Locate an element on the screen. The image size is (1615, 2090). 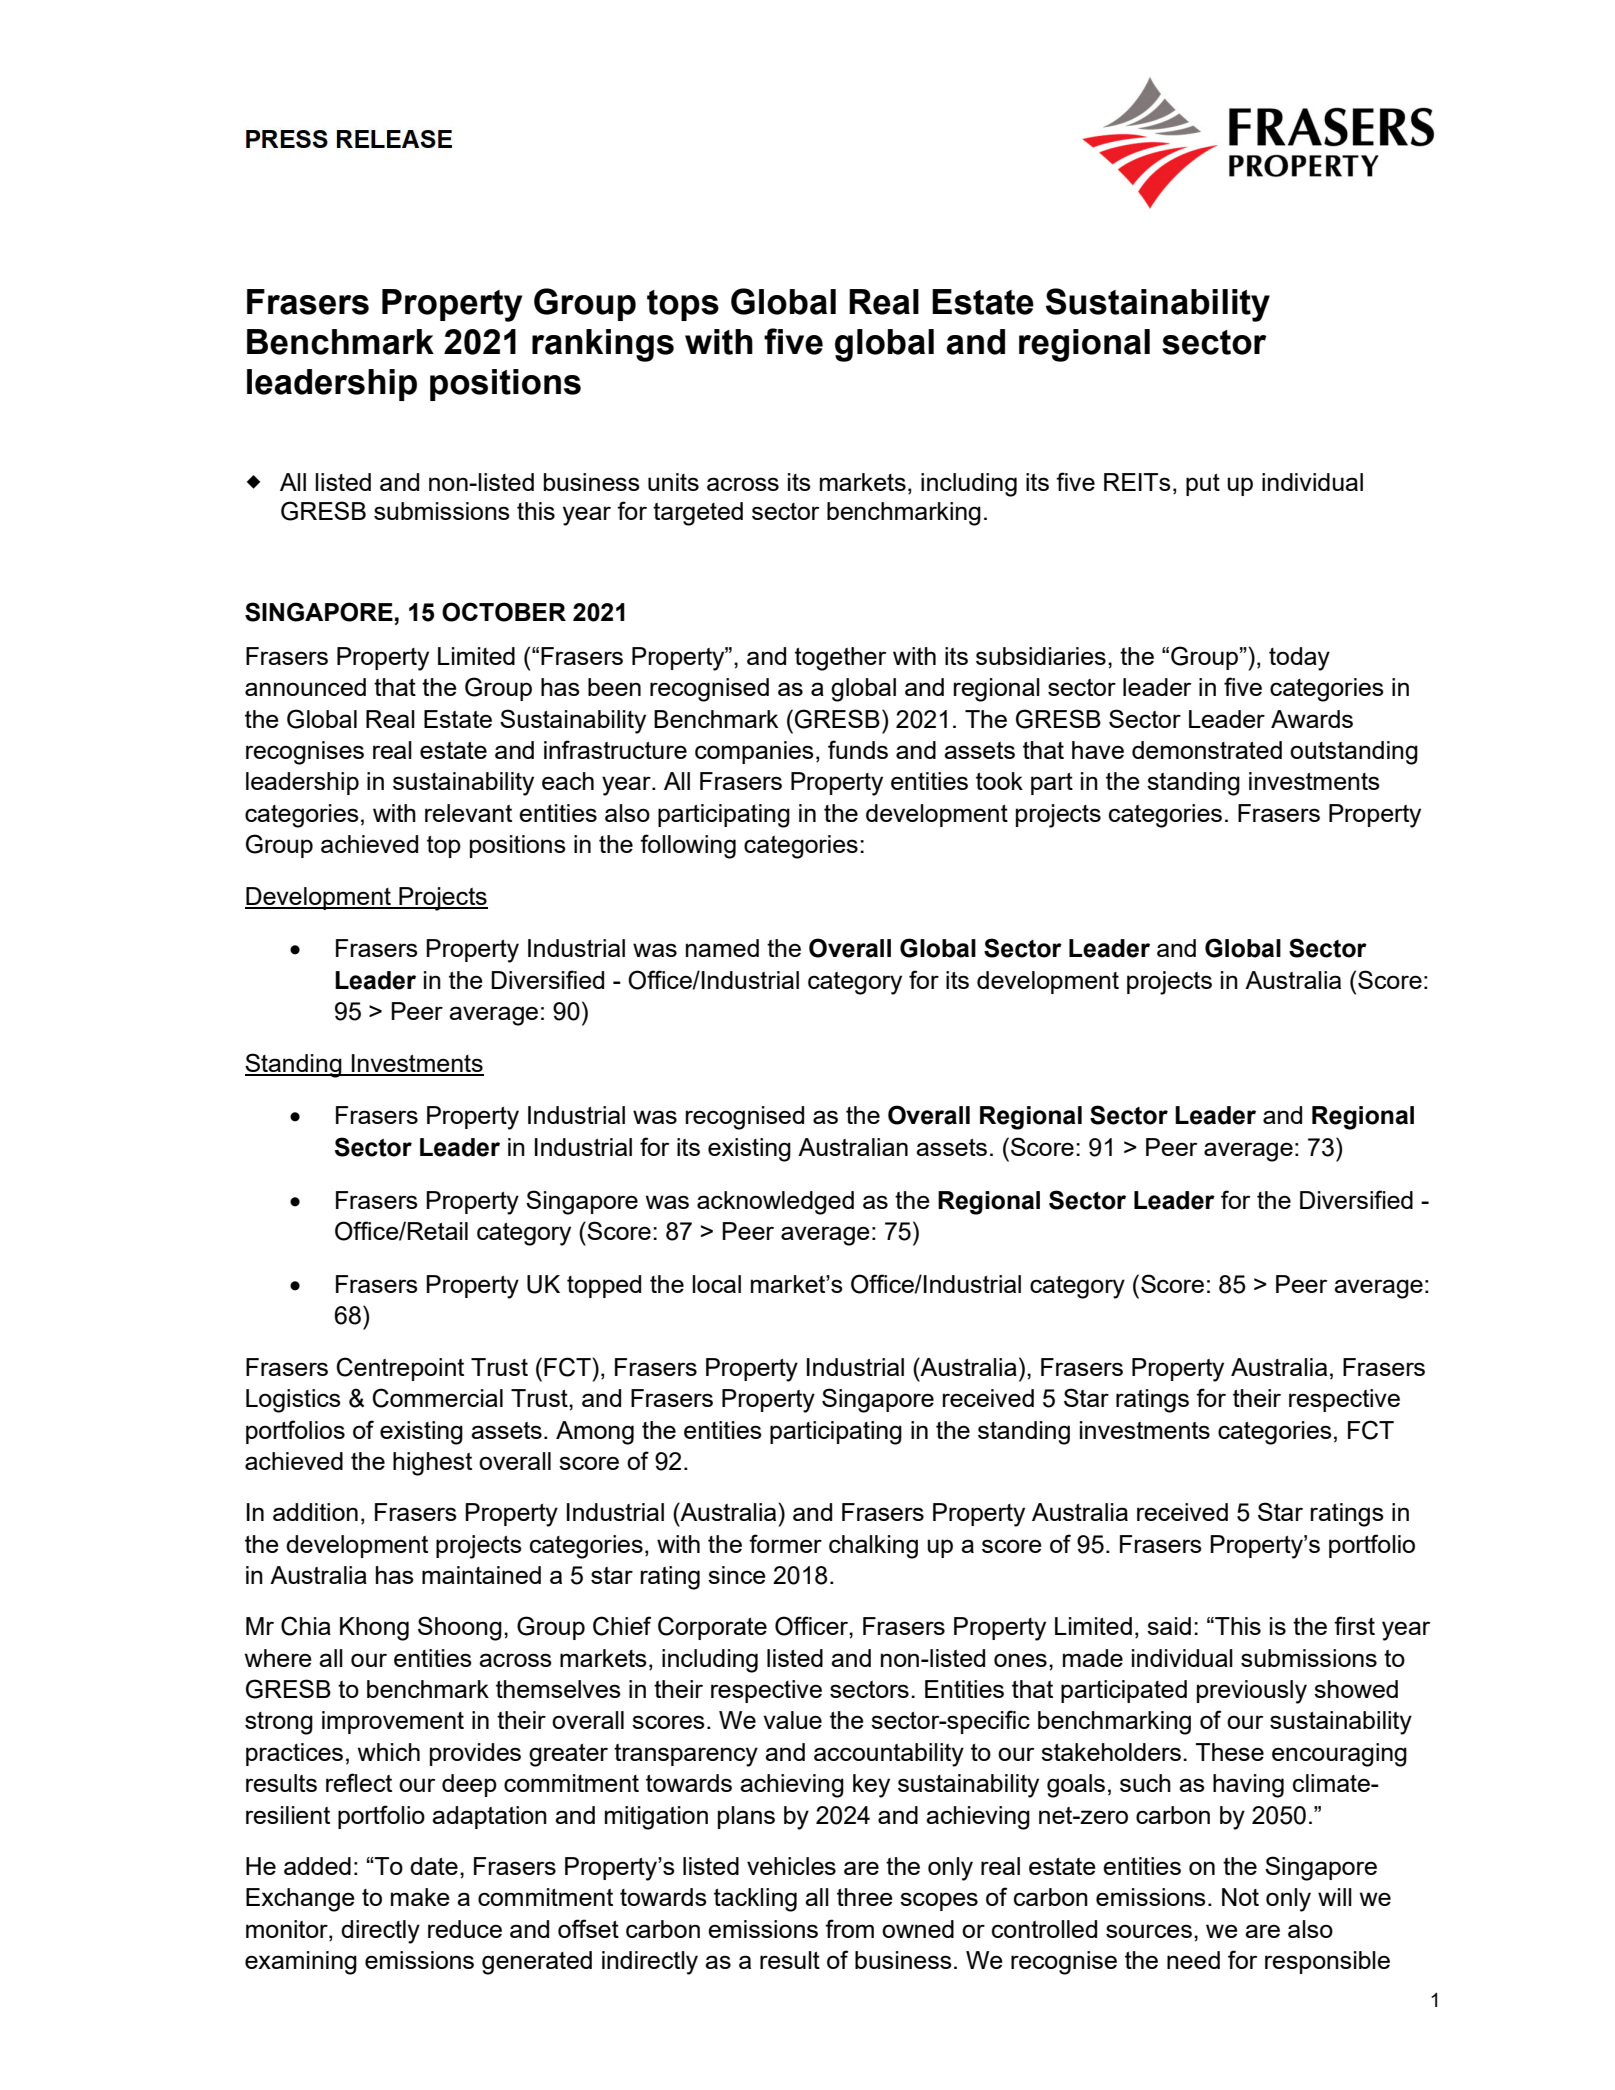
maintained is located at coordinates (481, 1575).
